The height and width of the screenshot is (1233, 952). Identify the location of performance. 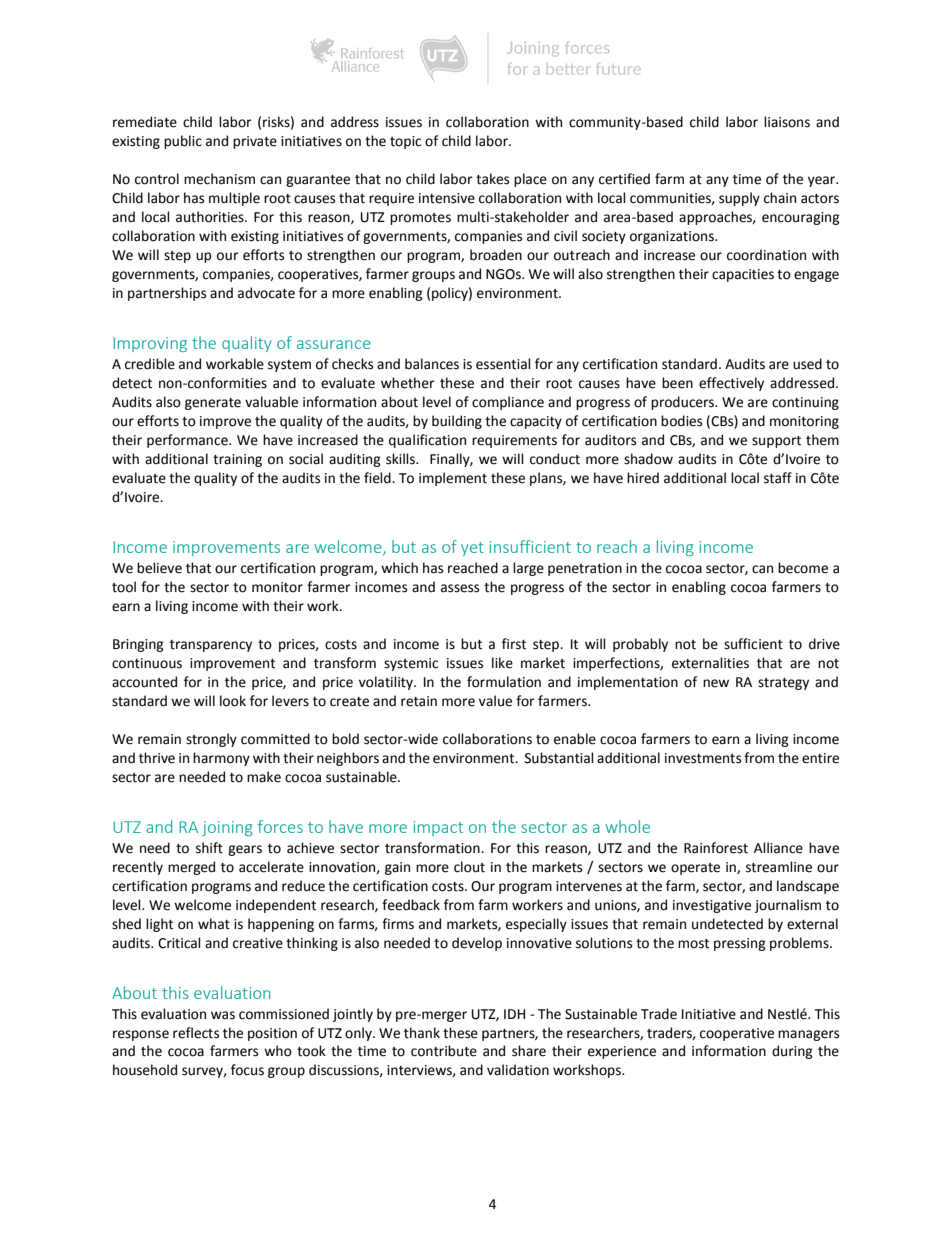
(188, 441).
